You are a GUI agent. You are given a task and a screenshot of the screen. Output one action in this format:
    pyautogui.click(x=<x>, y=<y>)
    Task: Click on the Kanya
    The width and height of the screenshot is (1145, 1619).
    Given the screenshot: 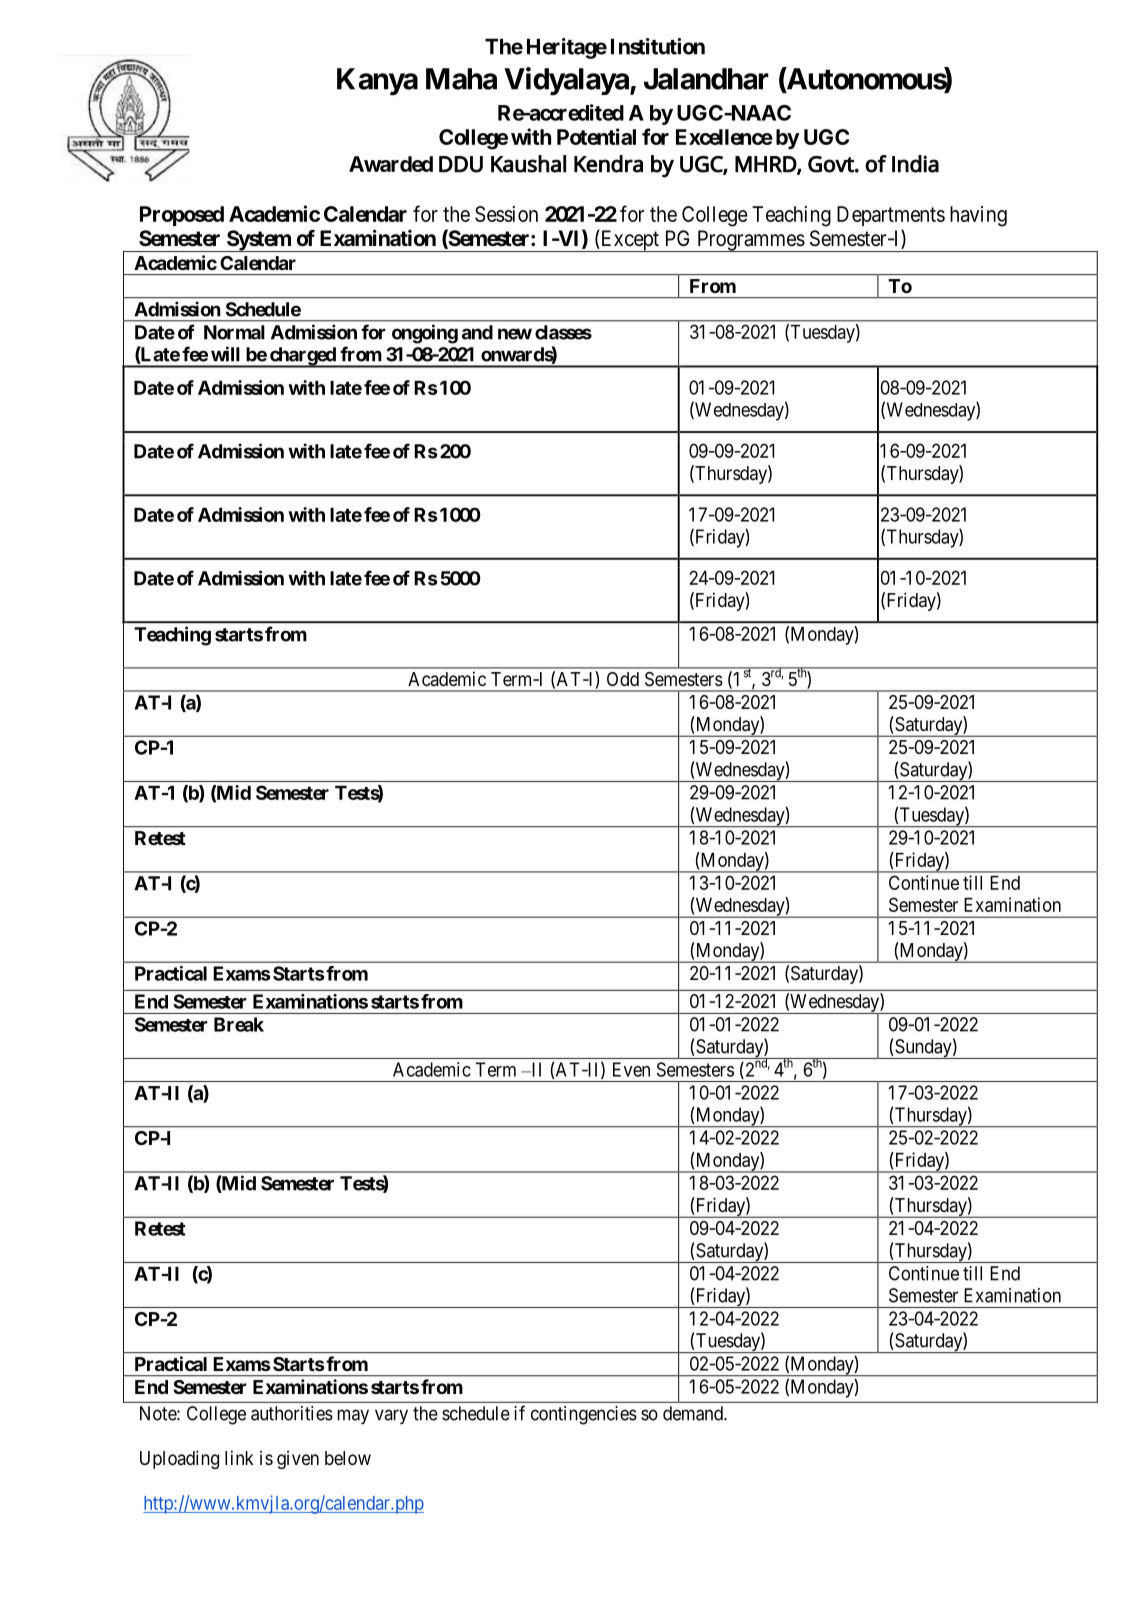 What is the action you would take?
    pyautogui.click(x=377, y=82)
